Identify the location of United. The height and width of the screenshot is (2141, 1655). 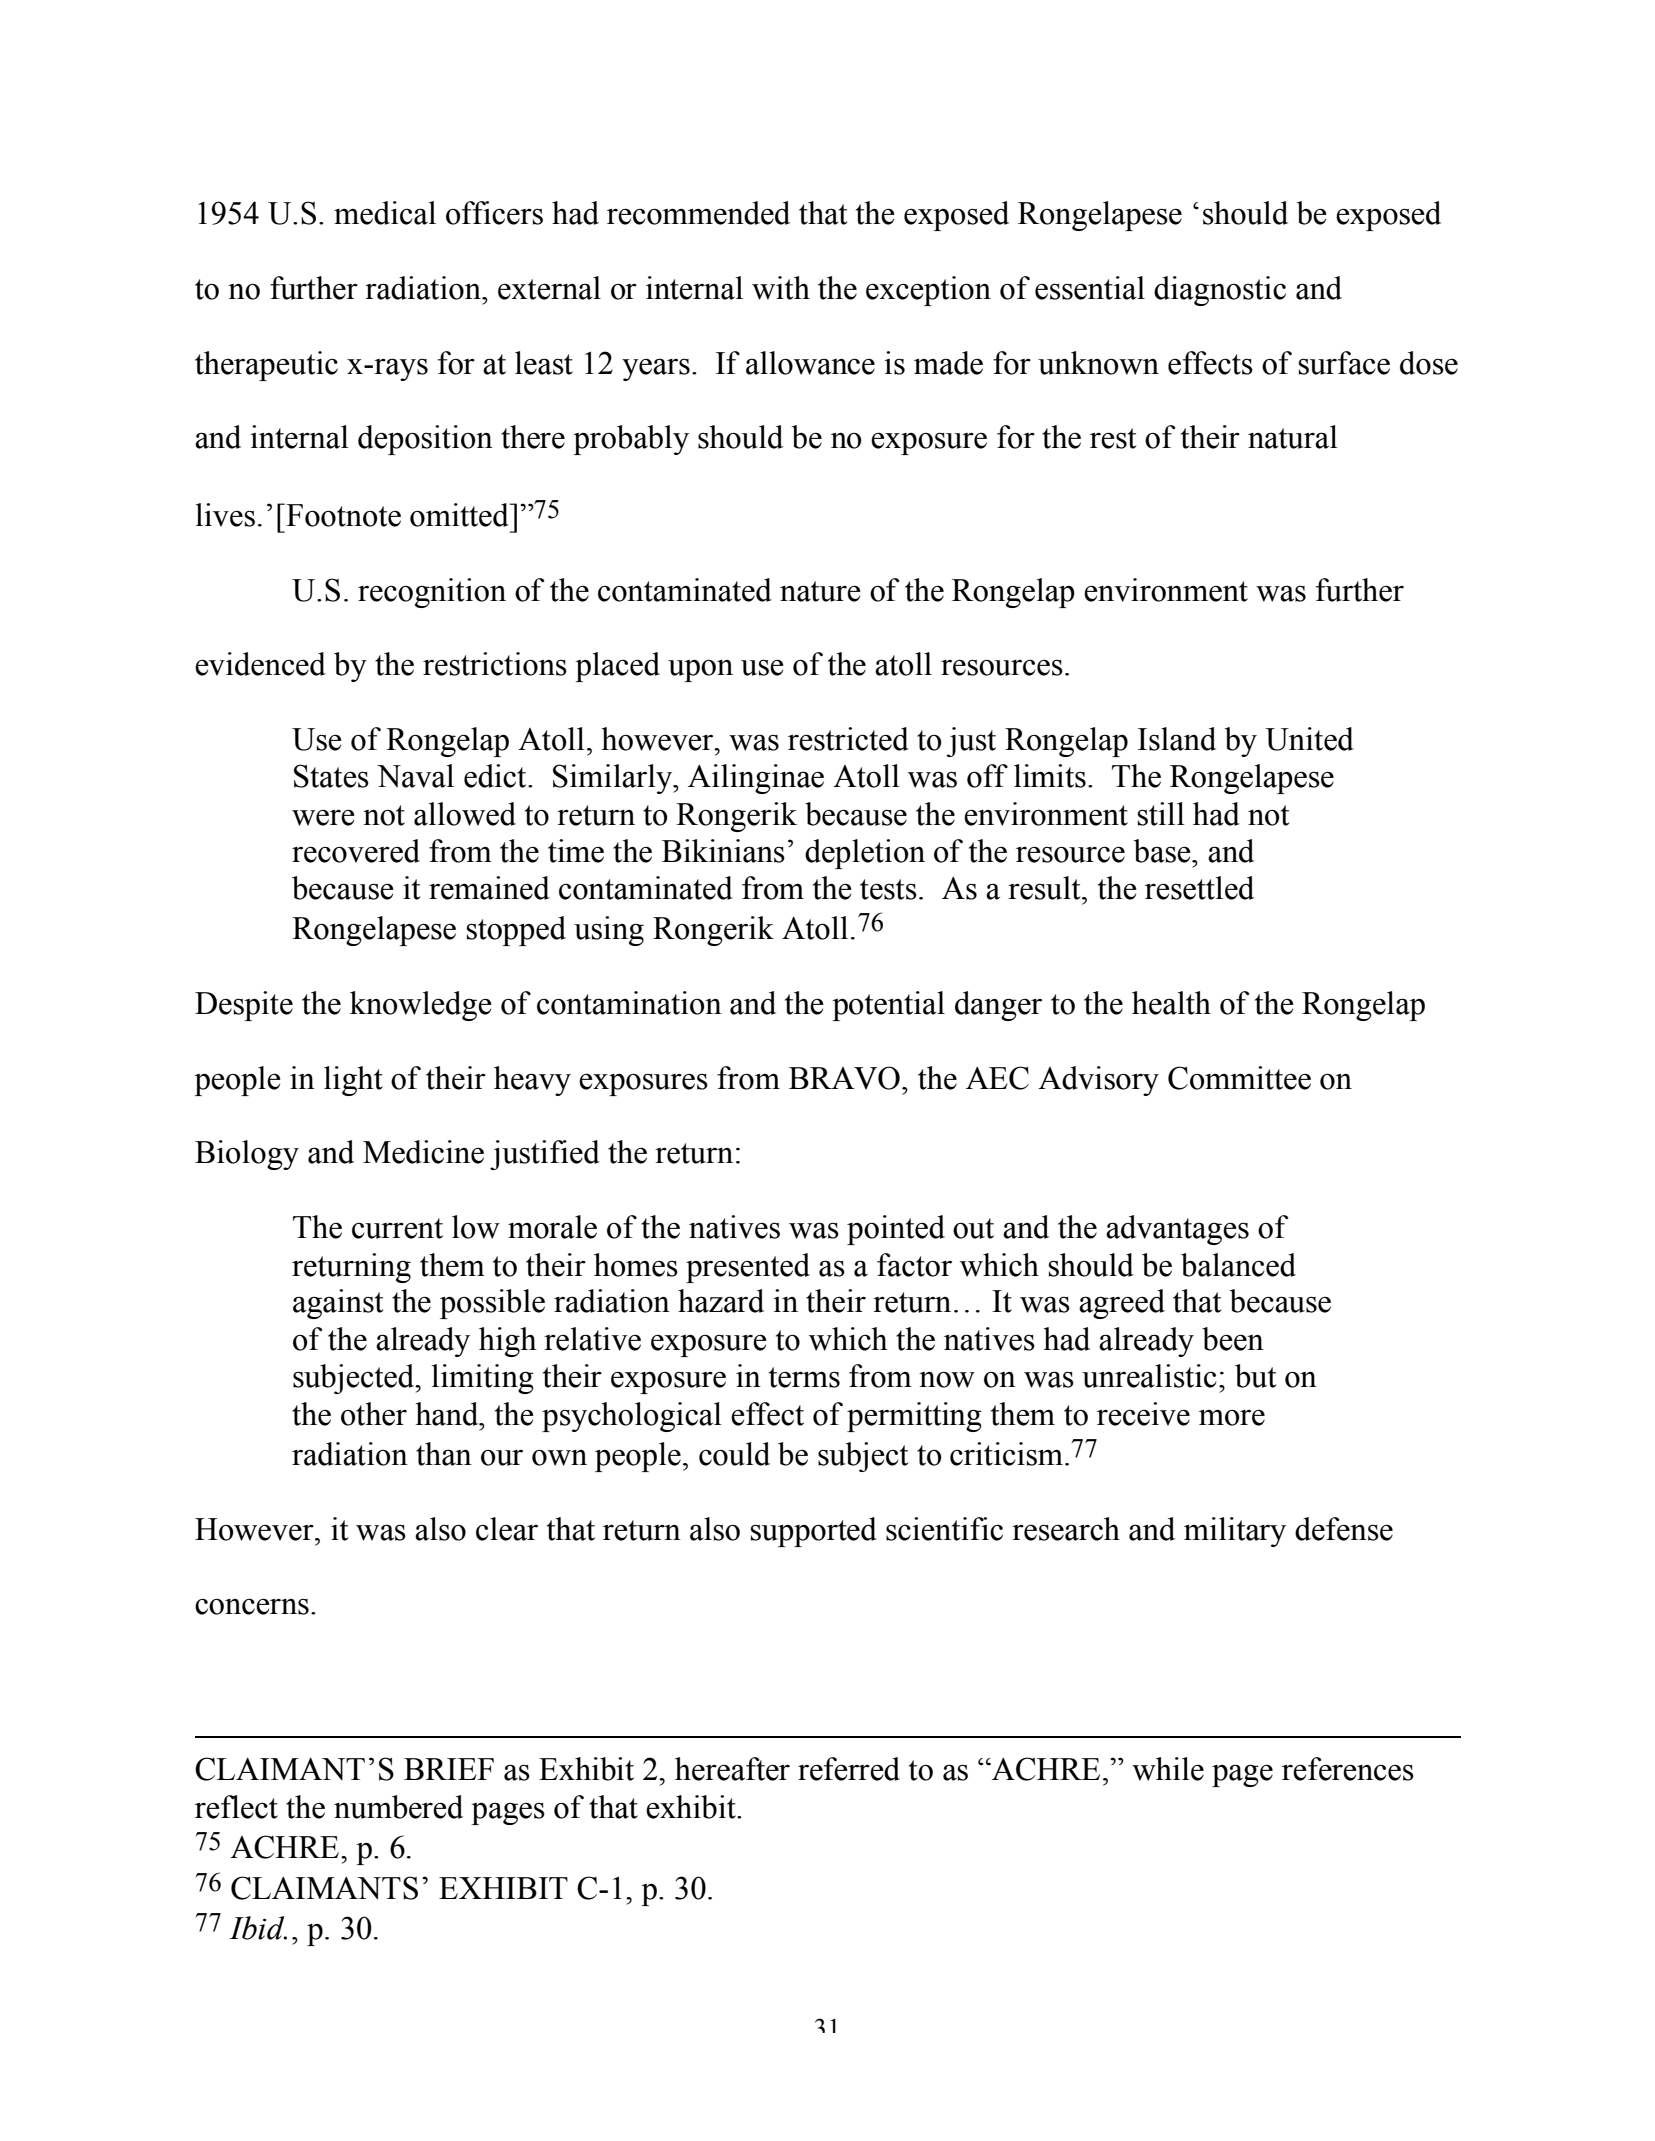
(1309, 739).
